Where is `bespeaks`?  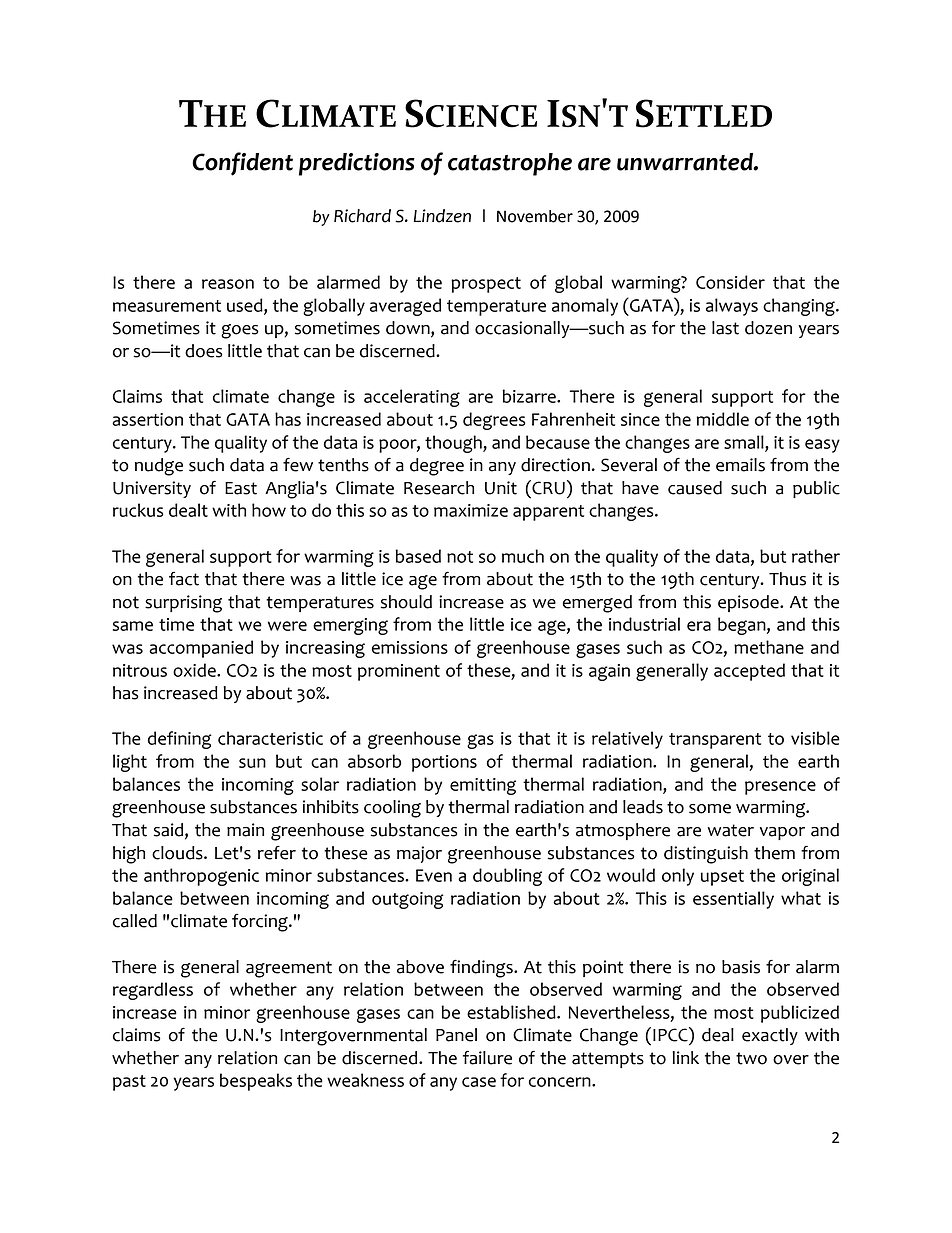 bespeaks is located at coordinates (256, 1082).
